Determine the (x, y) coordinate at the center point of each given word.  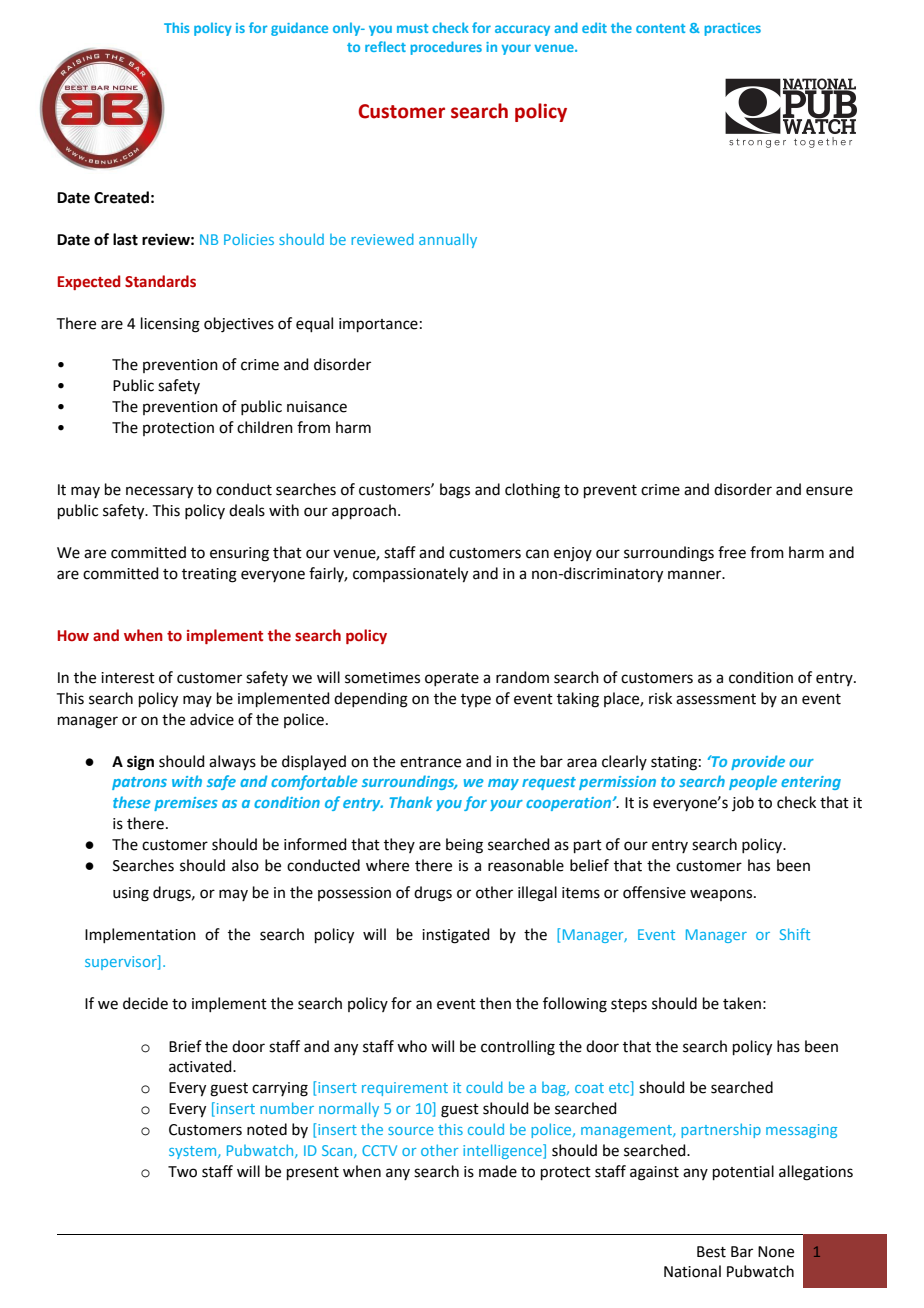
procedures (446, 48)
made (498, 1171)
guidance (299, 29)
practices (733, 29)
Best (711, 1252)
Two (182, 1172)
